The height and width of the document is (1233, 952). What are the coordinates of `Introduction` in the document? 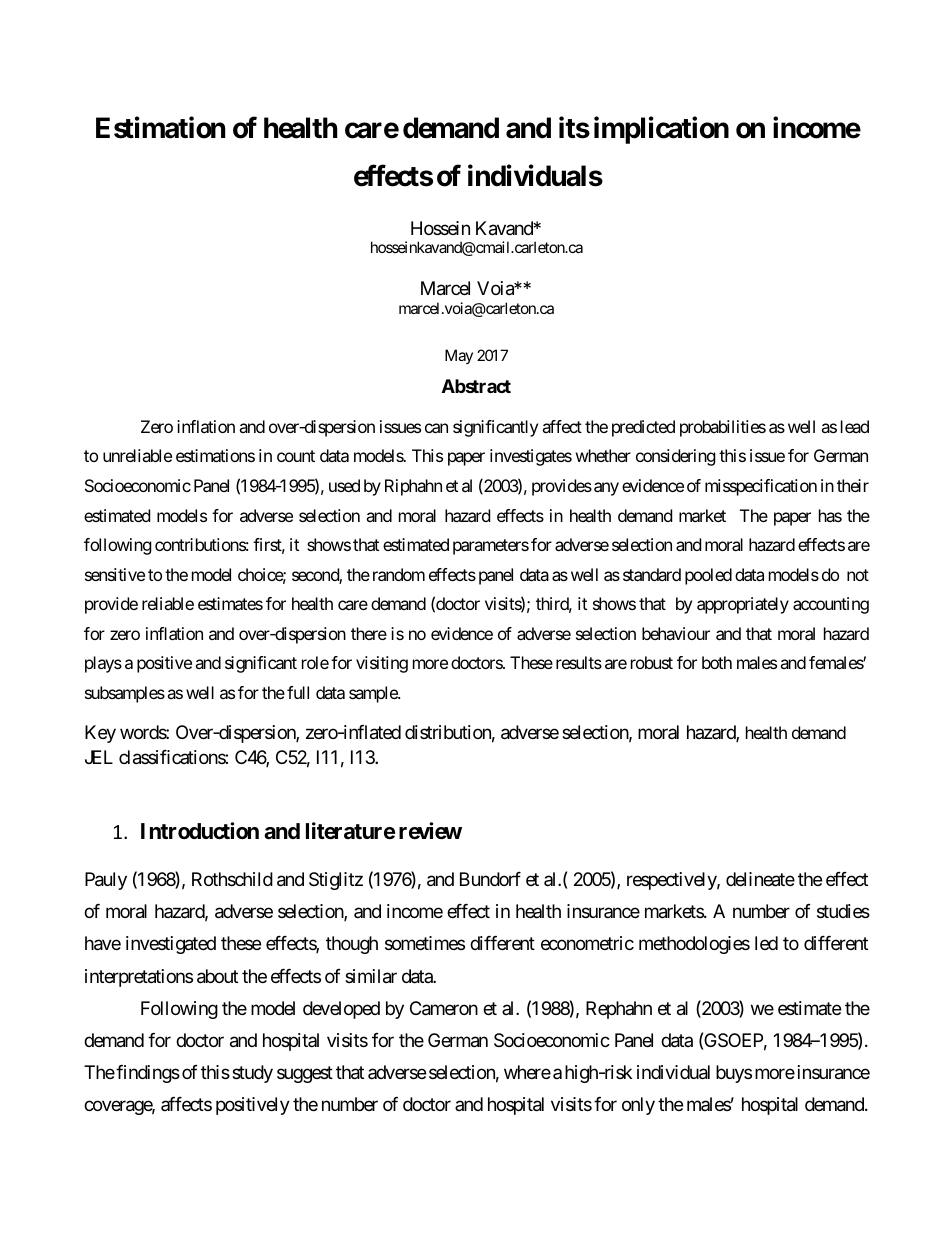 It's located at (200, 831).
